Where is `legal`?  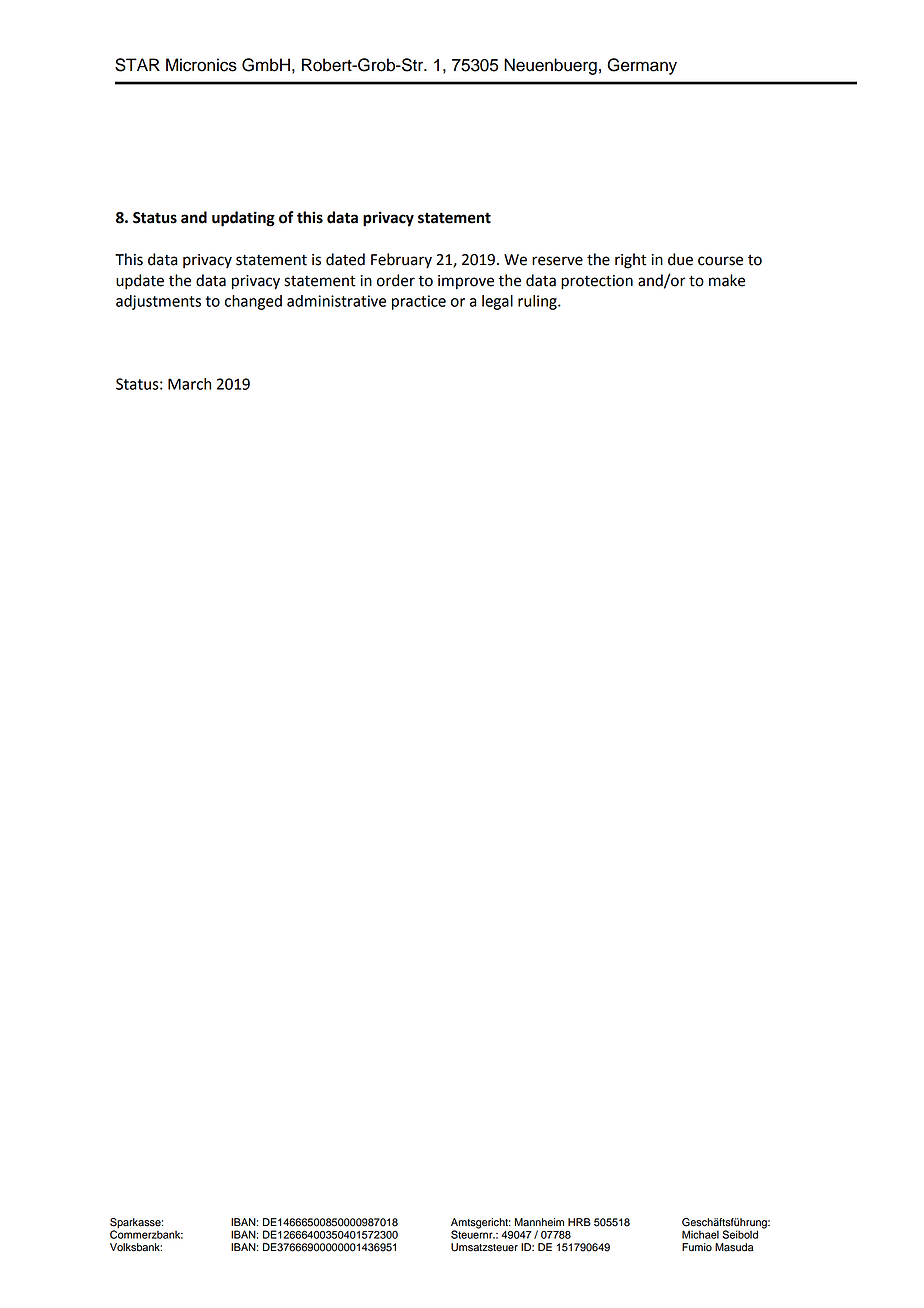
legal is located at coordinates (497, 302).
